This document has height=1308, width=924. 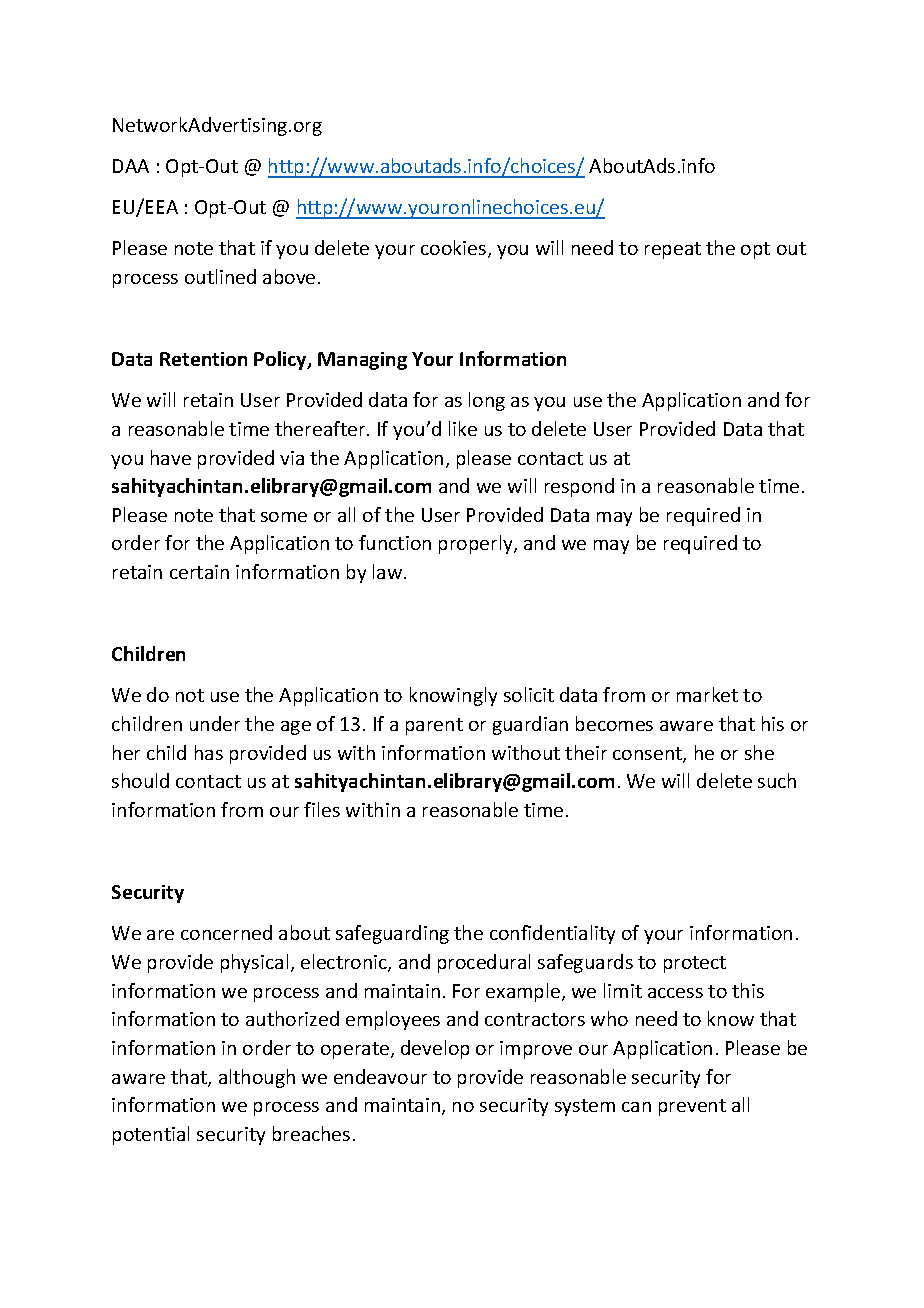 What do you see at coordinates (707, 694) in the document?
I see `market` at bounding box center [707, 694].
